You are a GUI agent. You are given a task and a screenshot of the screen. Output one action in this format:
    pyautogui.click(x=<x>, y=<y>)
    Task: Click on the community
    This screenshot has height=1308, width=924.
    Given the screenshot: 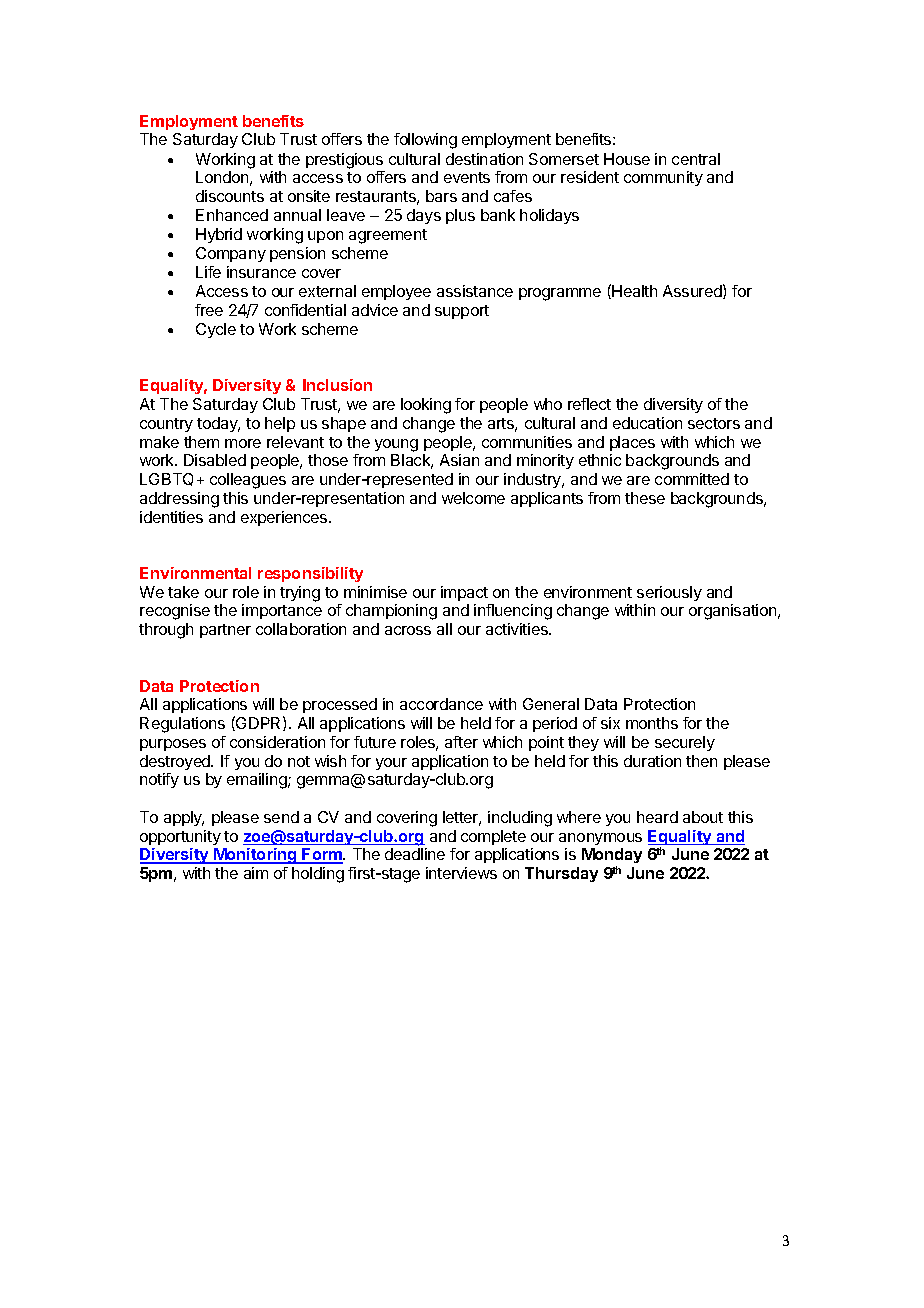 What is the action you would take?
    pyautogui.click(x=663, y=178)
